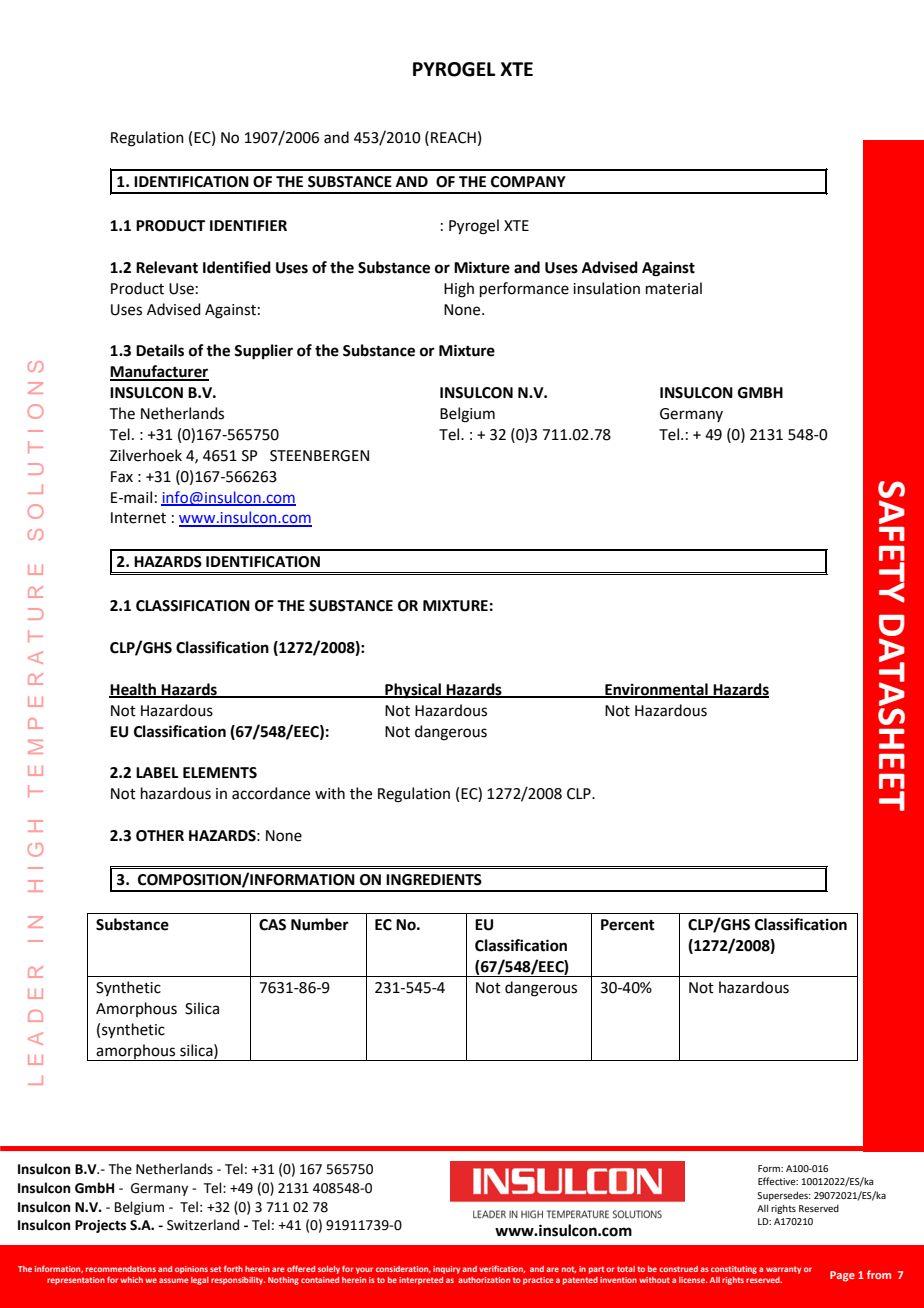  I want to click on opinions, so click(191, 1270).
